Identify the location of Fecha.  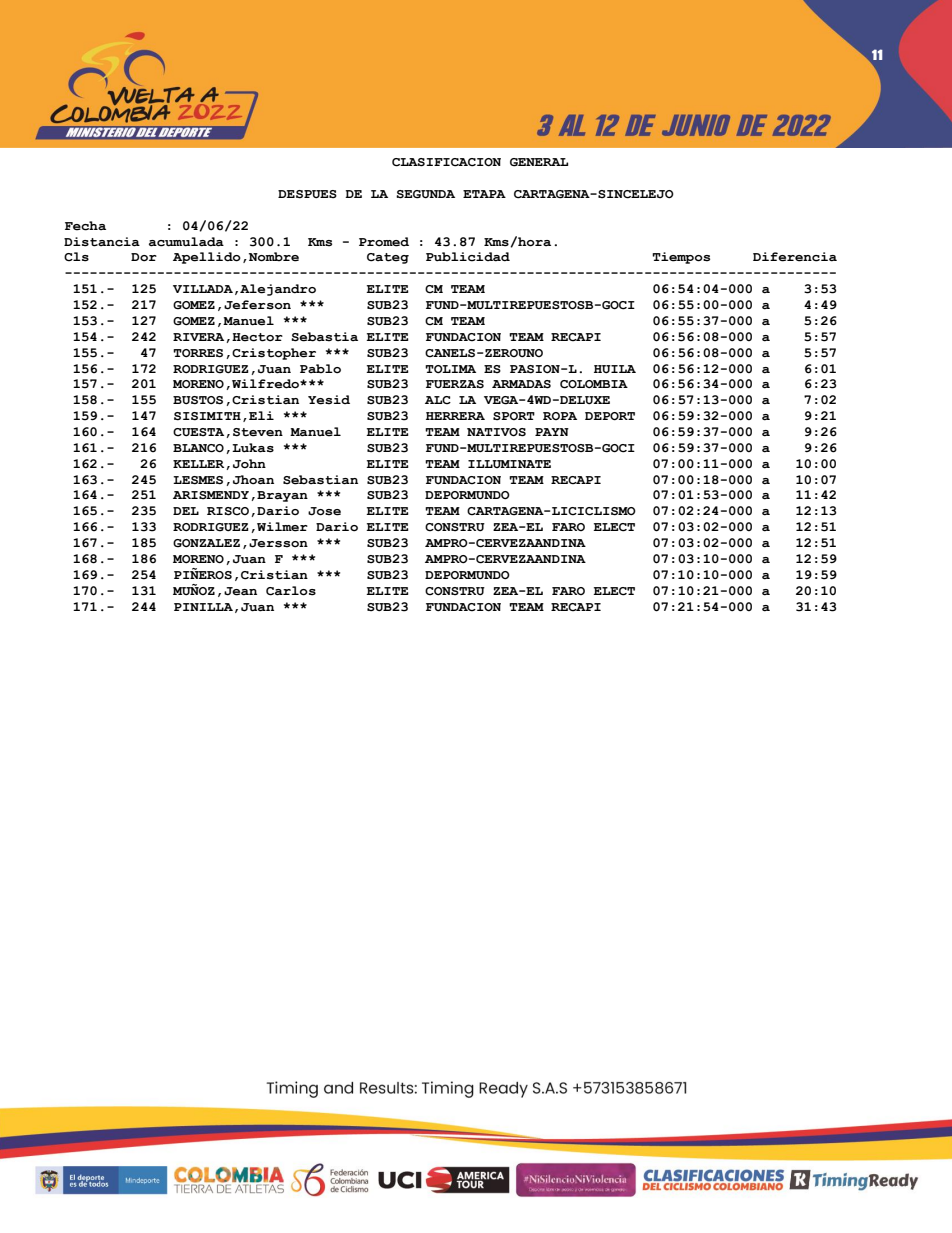
(85, 226).
